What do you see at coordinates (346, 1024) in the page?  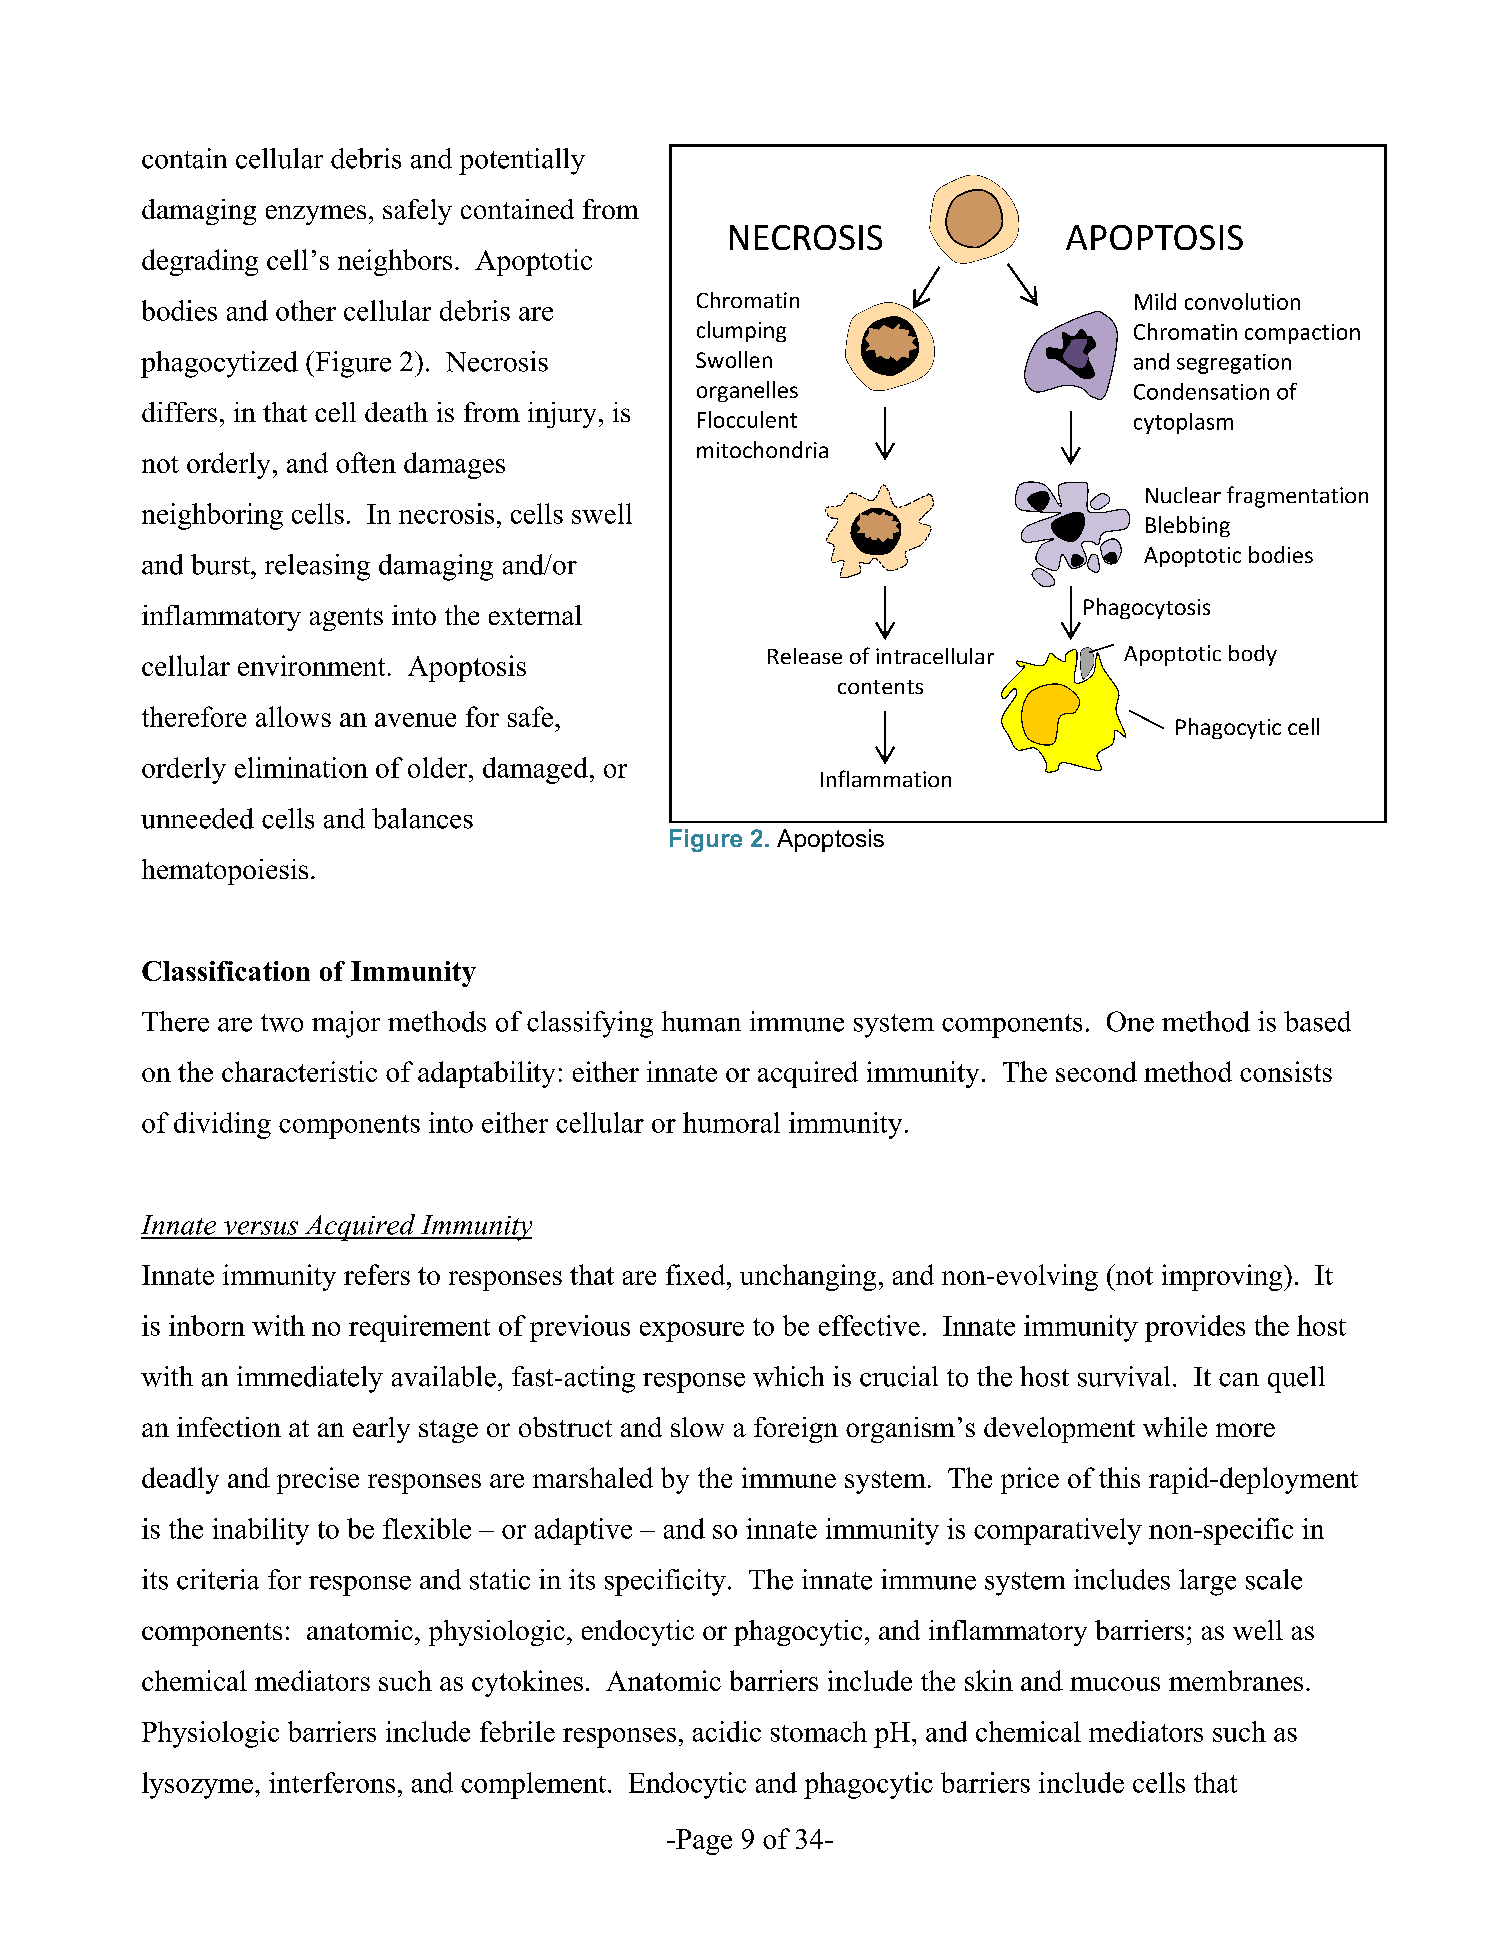 I see `major` at bounding box center [346, 1024].
